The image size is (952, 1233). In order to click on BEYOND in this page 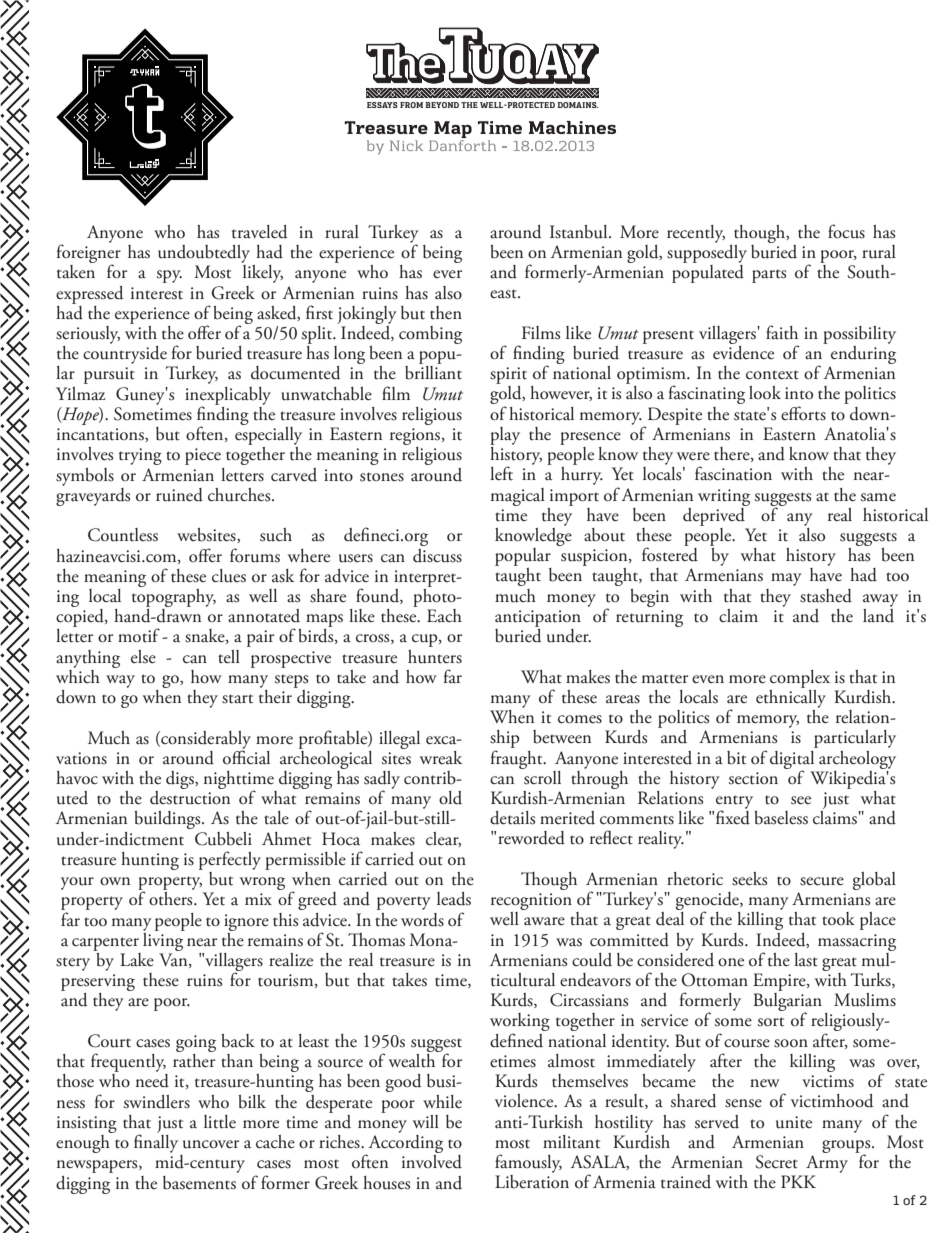, I will do `click(442, 105)`.
